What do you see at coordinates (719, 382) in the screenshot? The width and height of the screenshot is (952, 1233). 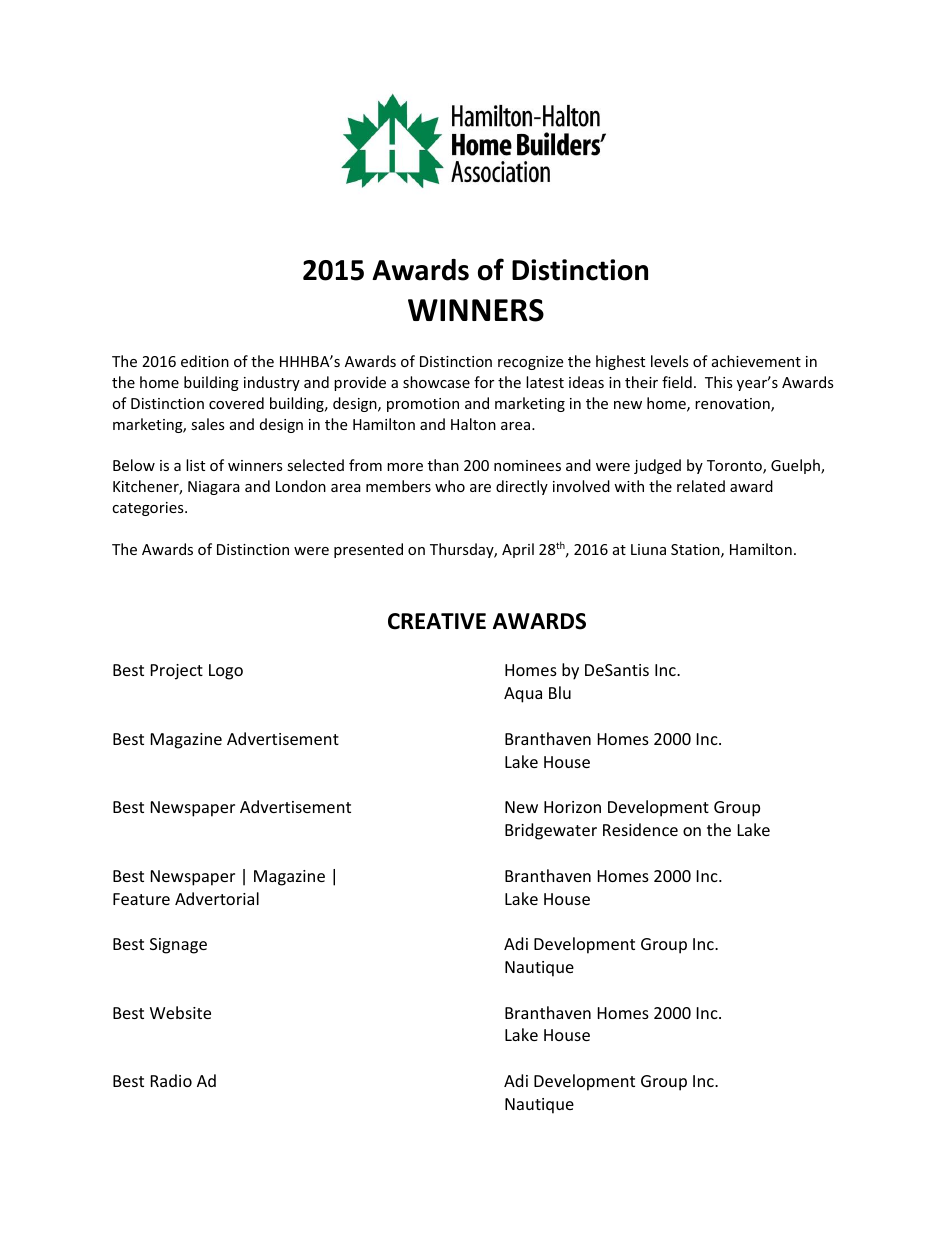 I see `This` at bounding box center [719, 382].
